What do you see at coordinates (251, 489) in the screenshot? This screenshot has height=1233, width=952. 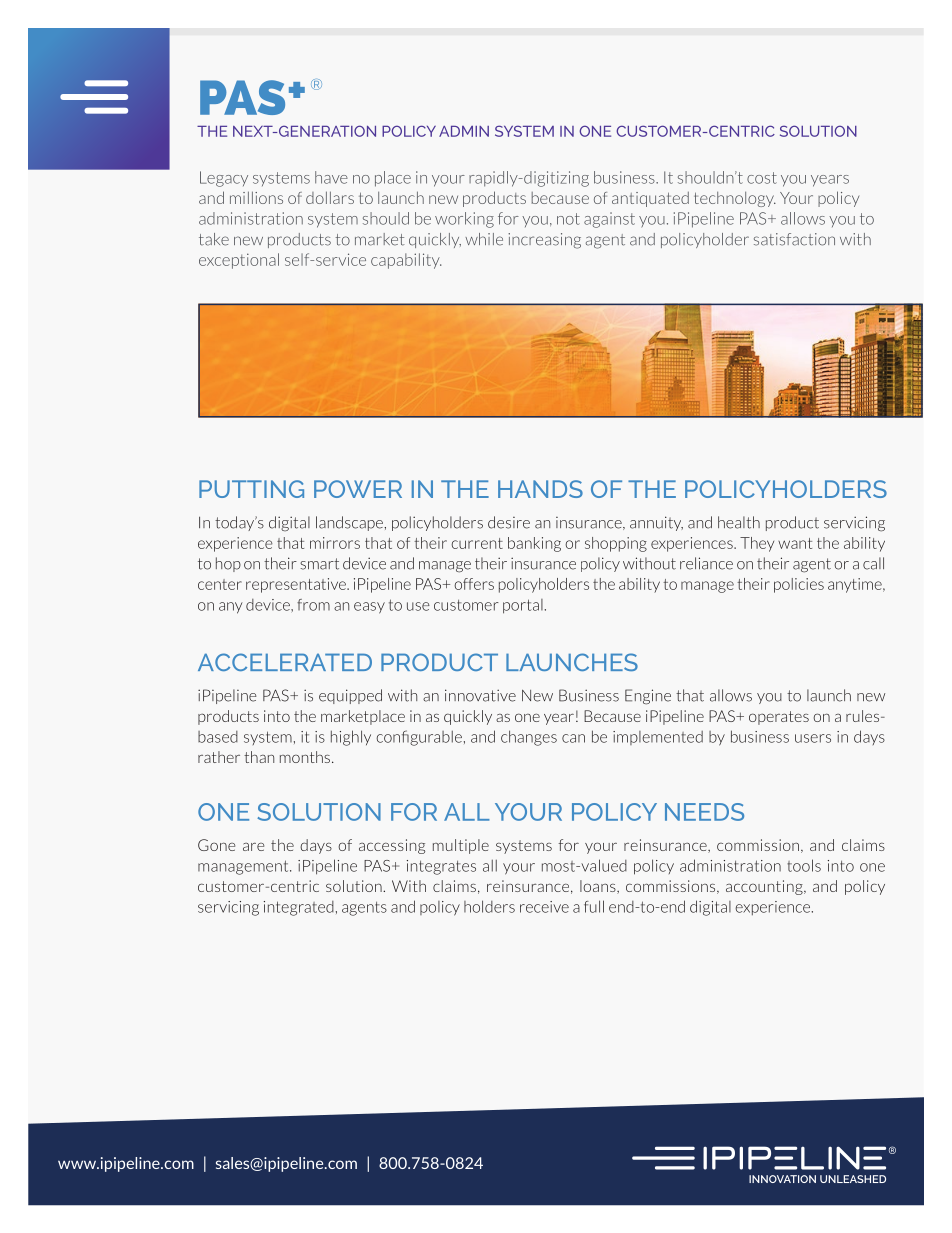 I see `PUTTING` at bounding box center [251, 489].
